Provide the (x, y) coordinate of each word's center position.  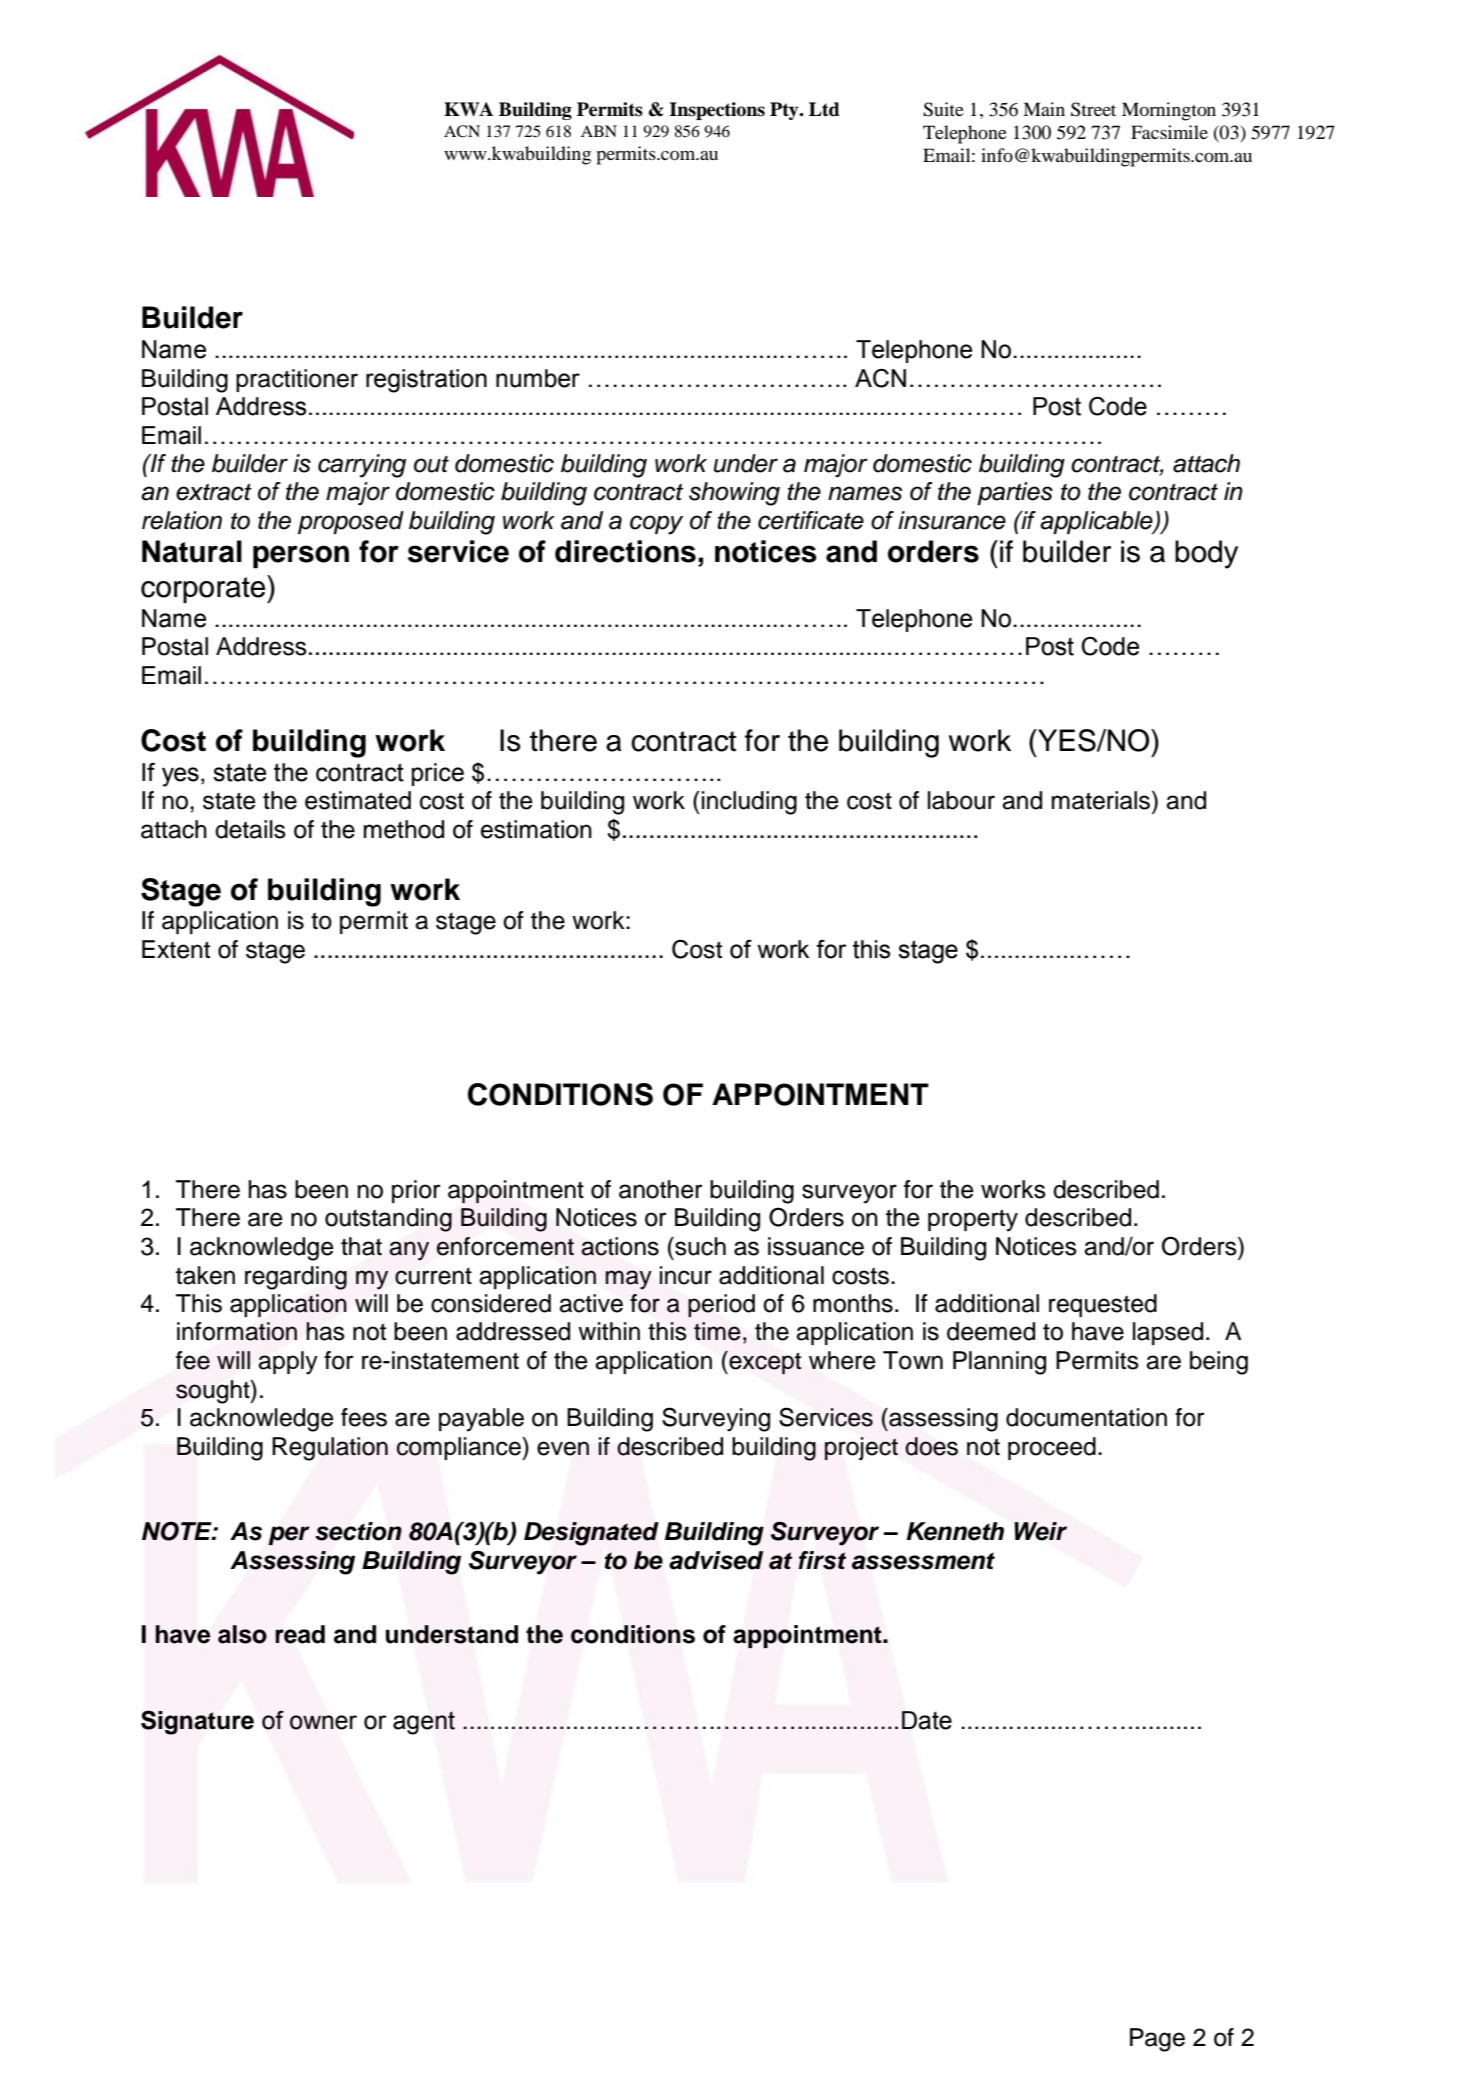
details (250, 829)
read (300, 1634)
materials (1102, 800)
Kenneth (955, 1531)
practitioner (297, 380)
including (749, 803)
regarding (296, 1278)
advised (716, 1560)
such (699, 1246)
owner (323, 1722)
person (301, 557)
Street (1093, 109)
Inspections (717, 111)
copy (656, 525)
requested (1103, 1305)
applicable (1097, 522)
